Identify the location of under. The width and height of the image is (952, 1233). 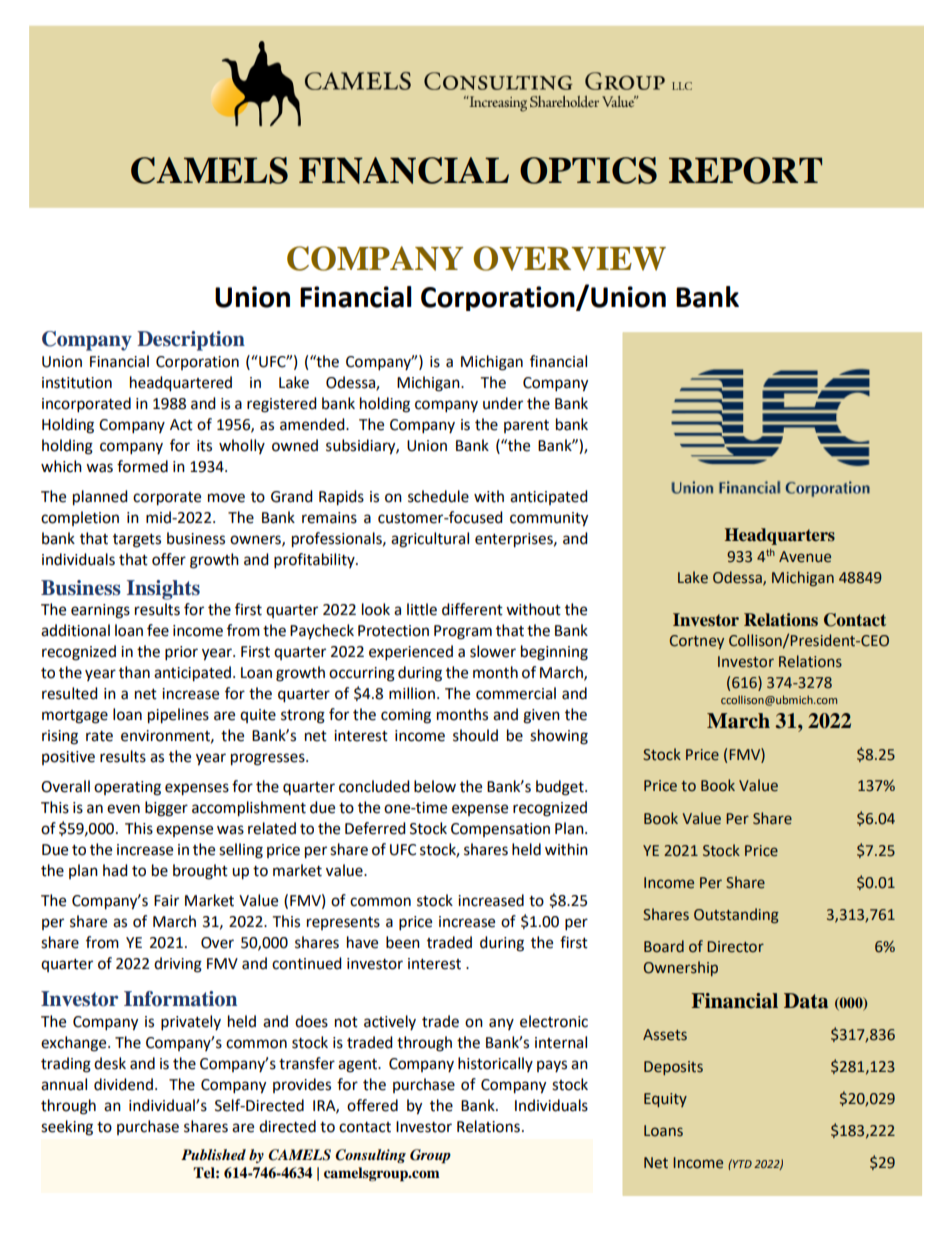
(503, 403).
